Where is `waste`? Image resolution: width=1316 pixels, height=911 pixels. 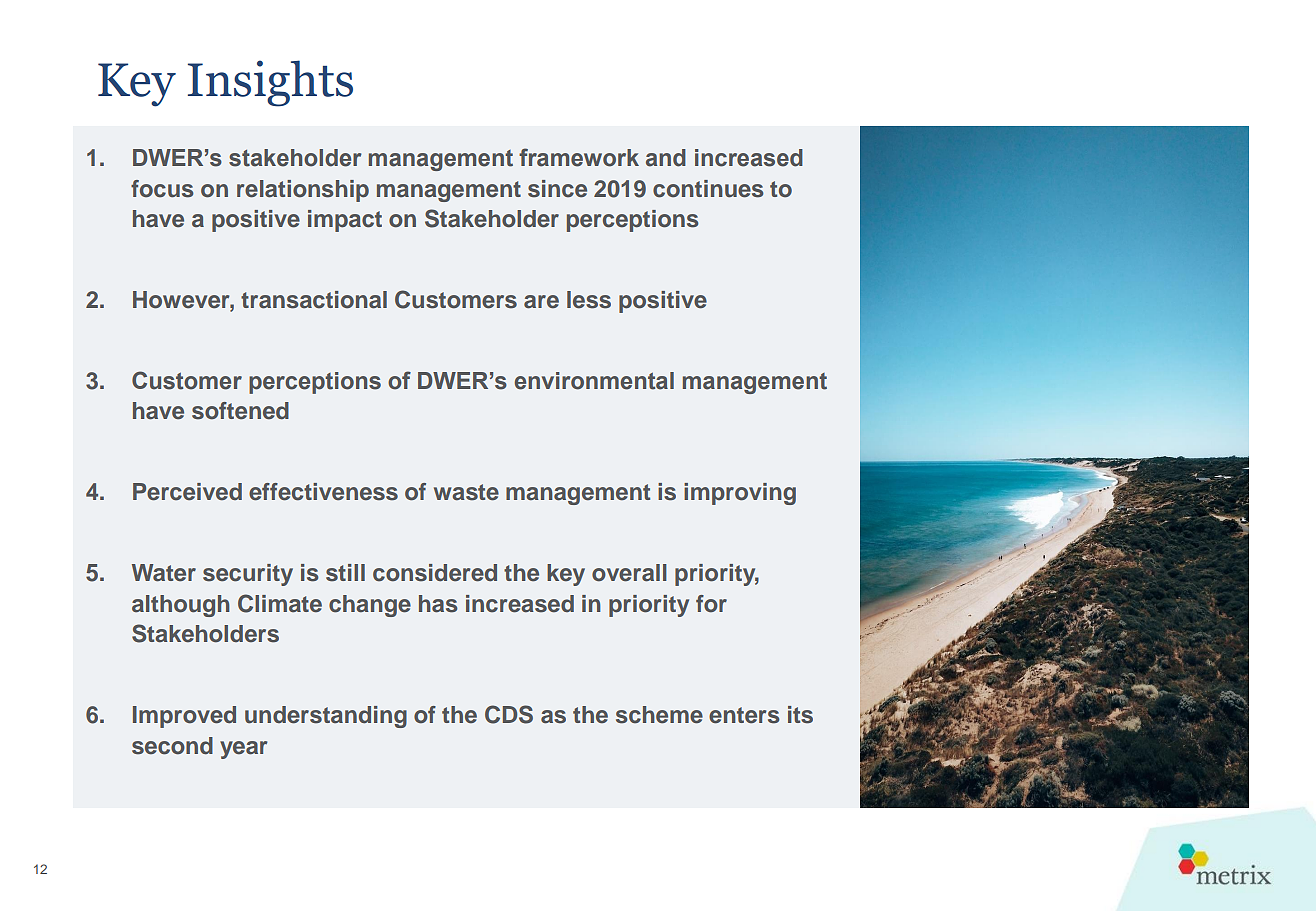 waste is located at coordinates (466, 492).
